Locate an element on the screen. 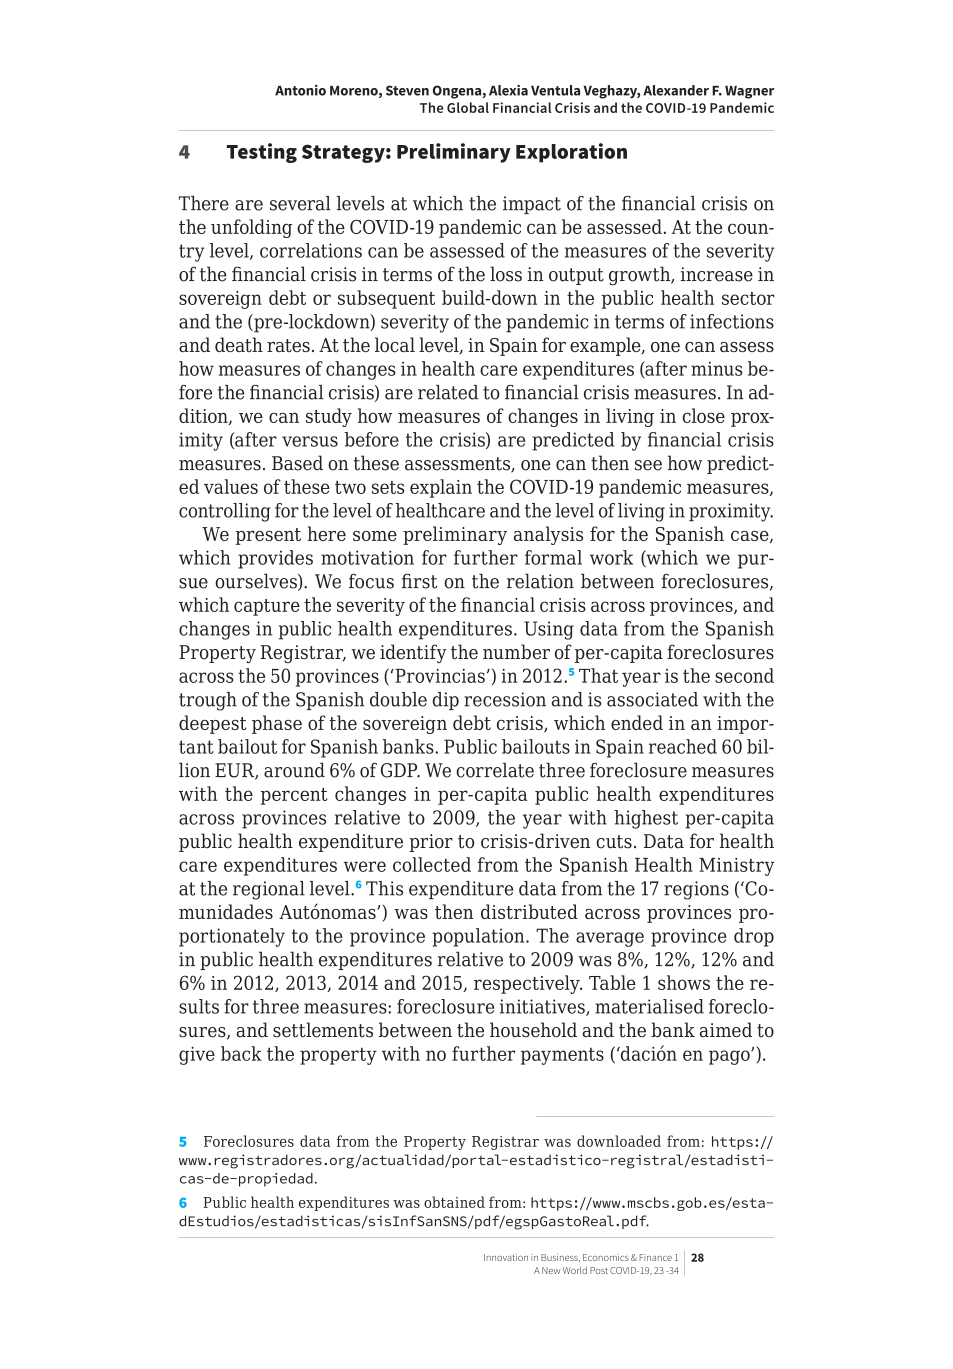 The height and width of the screenshot is (1369, 953). associated is located at coordinates (652, 699).
